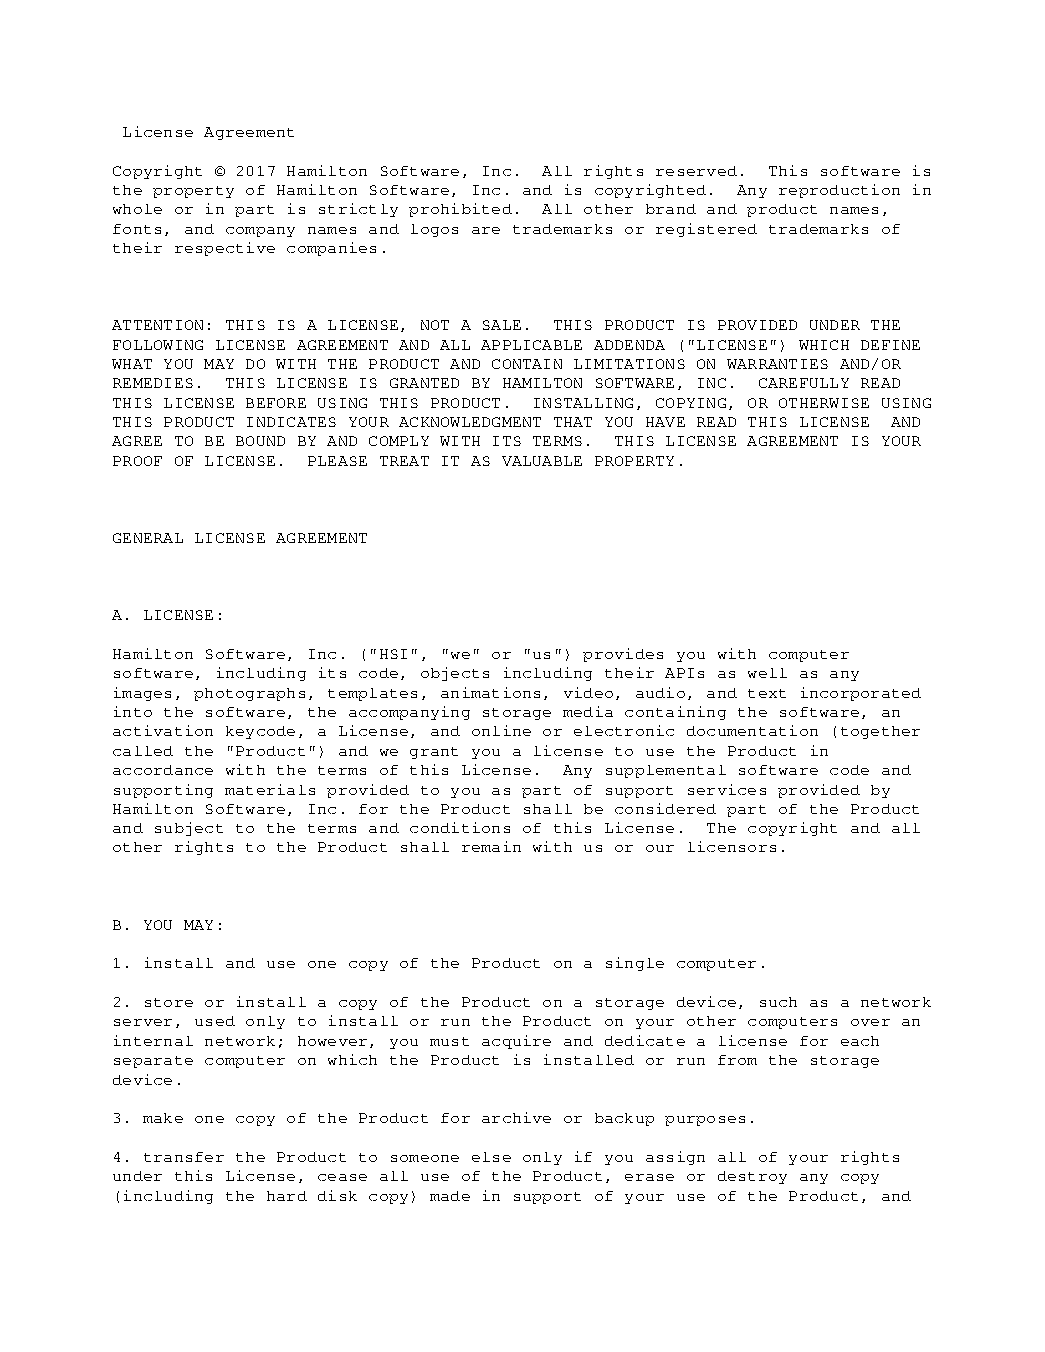  Describe the element at coordinates (460, 210) in the screenshot. I see `prohibited` at that location.
